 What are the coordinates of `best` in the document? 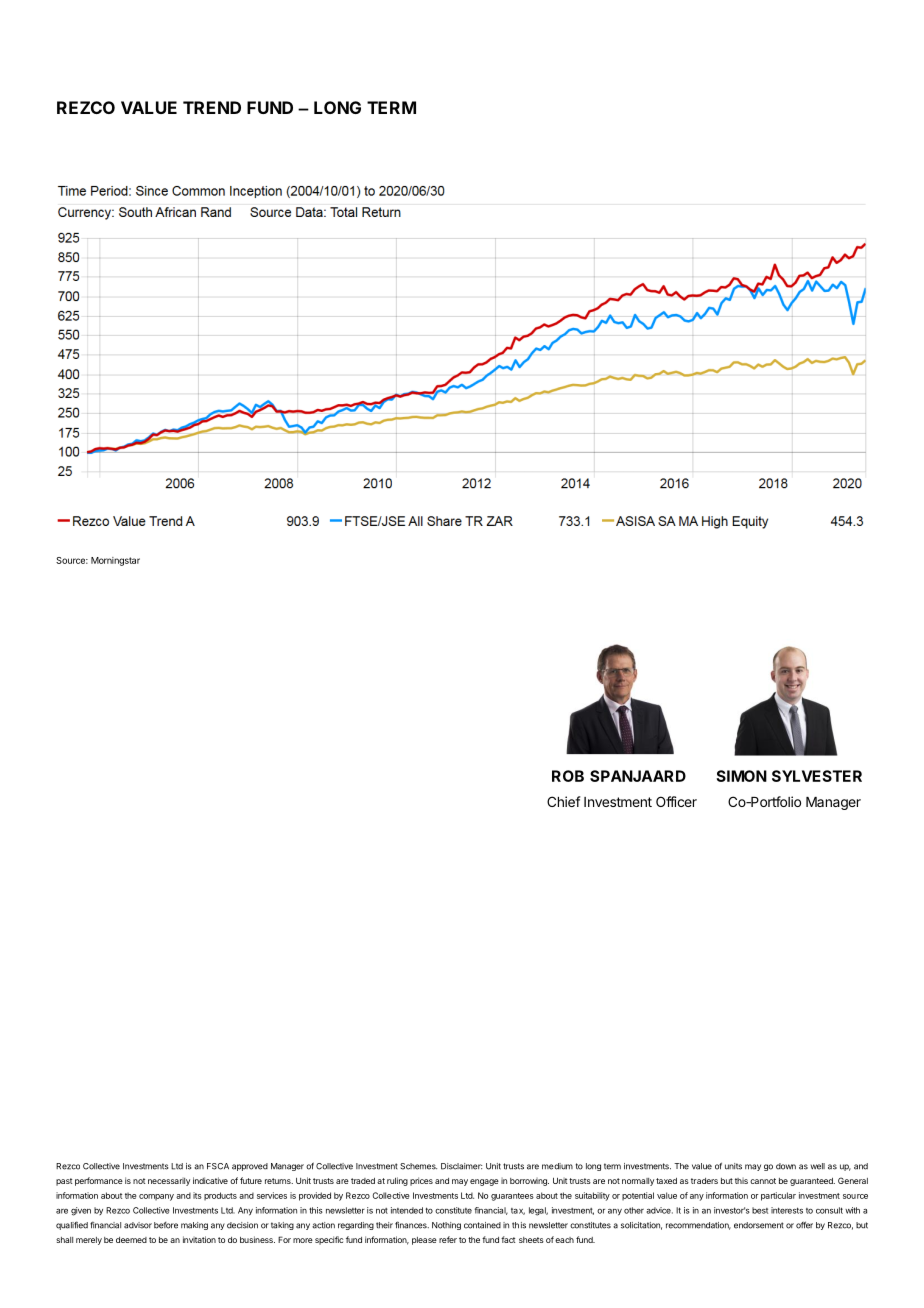 It's located at (760, 1210).
